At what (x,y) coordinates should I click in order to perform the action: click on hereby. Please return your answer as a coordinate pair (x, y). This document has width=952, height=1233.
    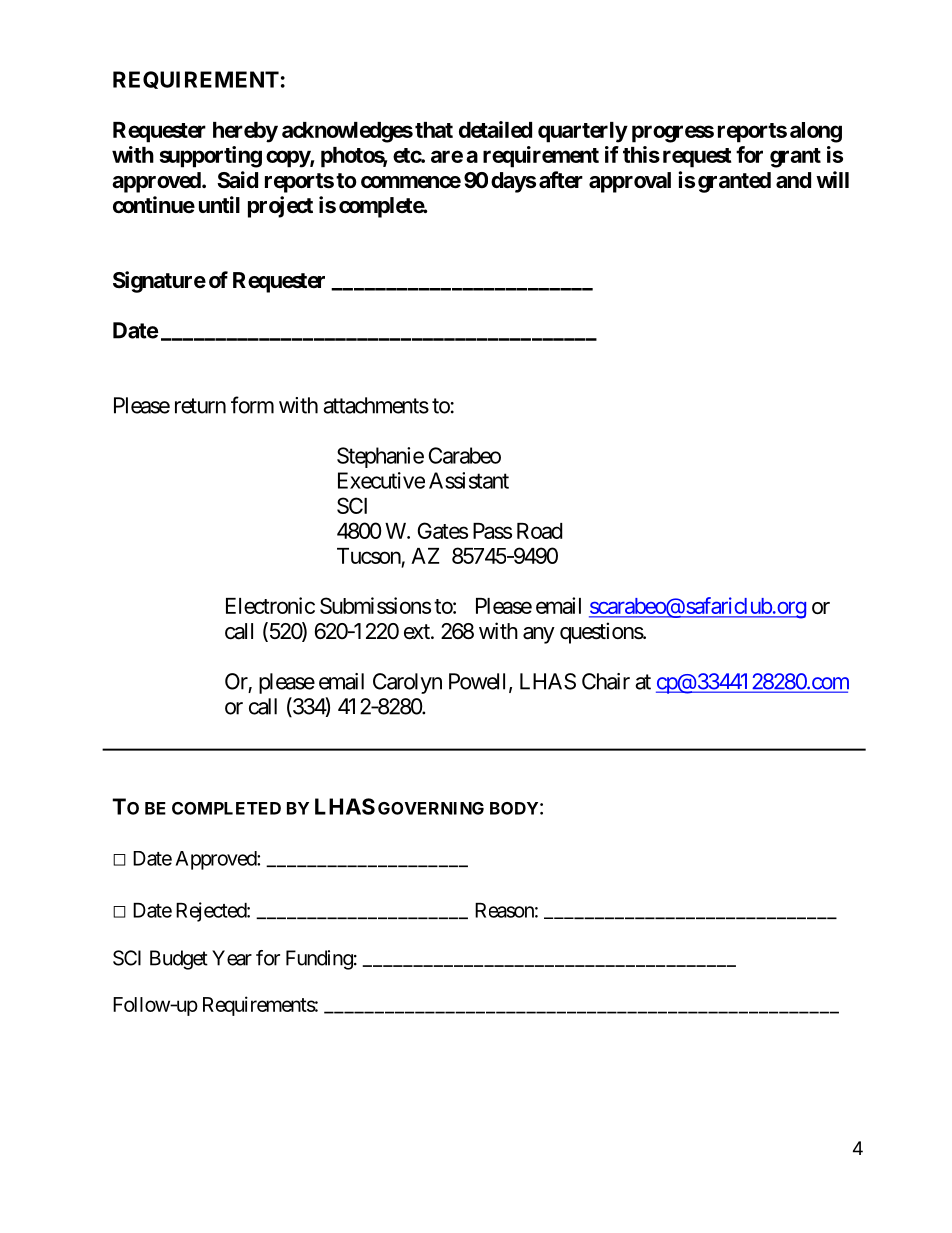
    Looking at the image, I should click on (245, 132).
